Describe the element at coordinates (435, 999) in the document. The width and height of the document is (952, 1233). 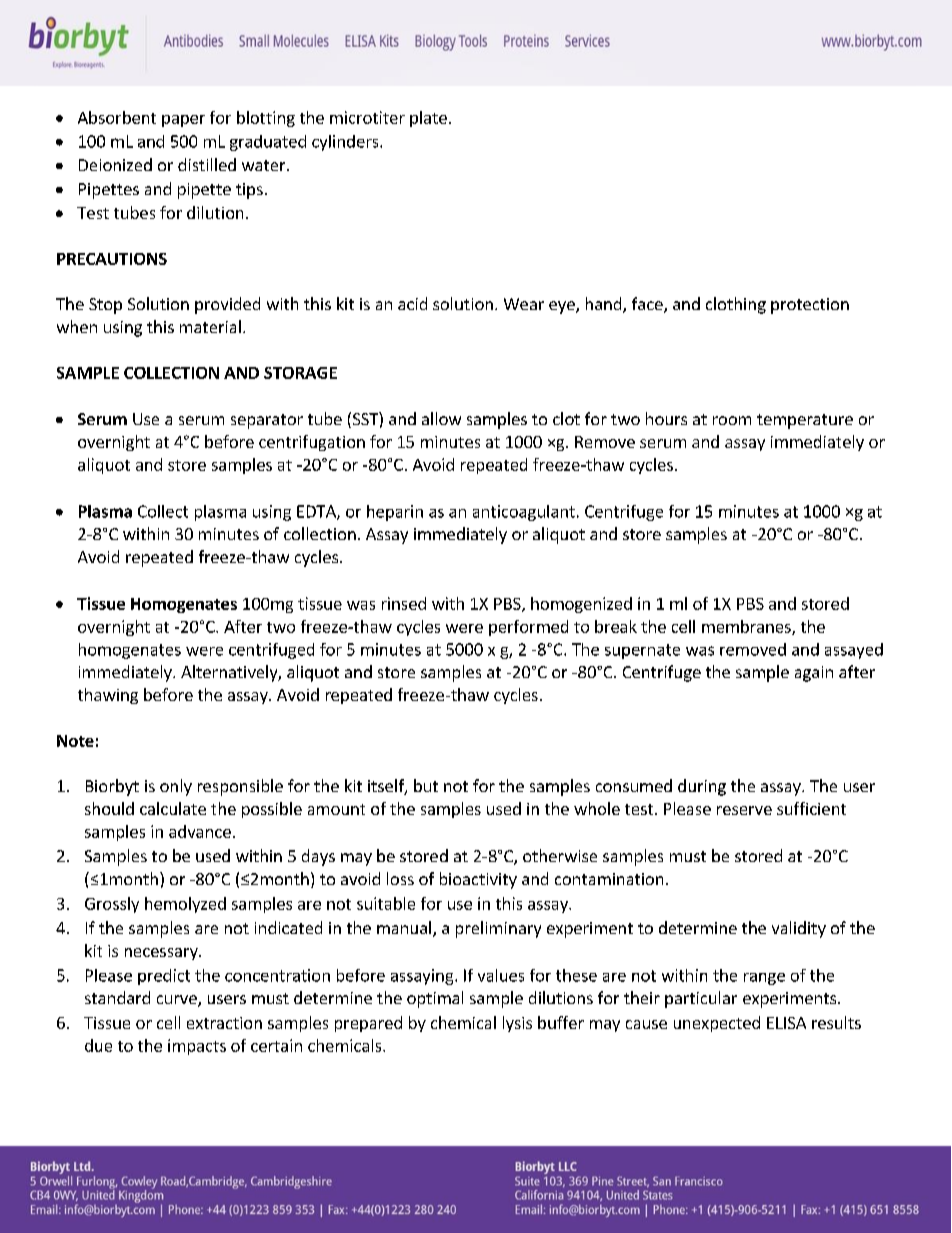
I see `optimal` at that location.
